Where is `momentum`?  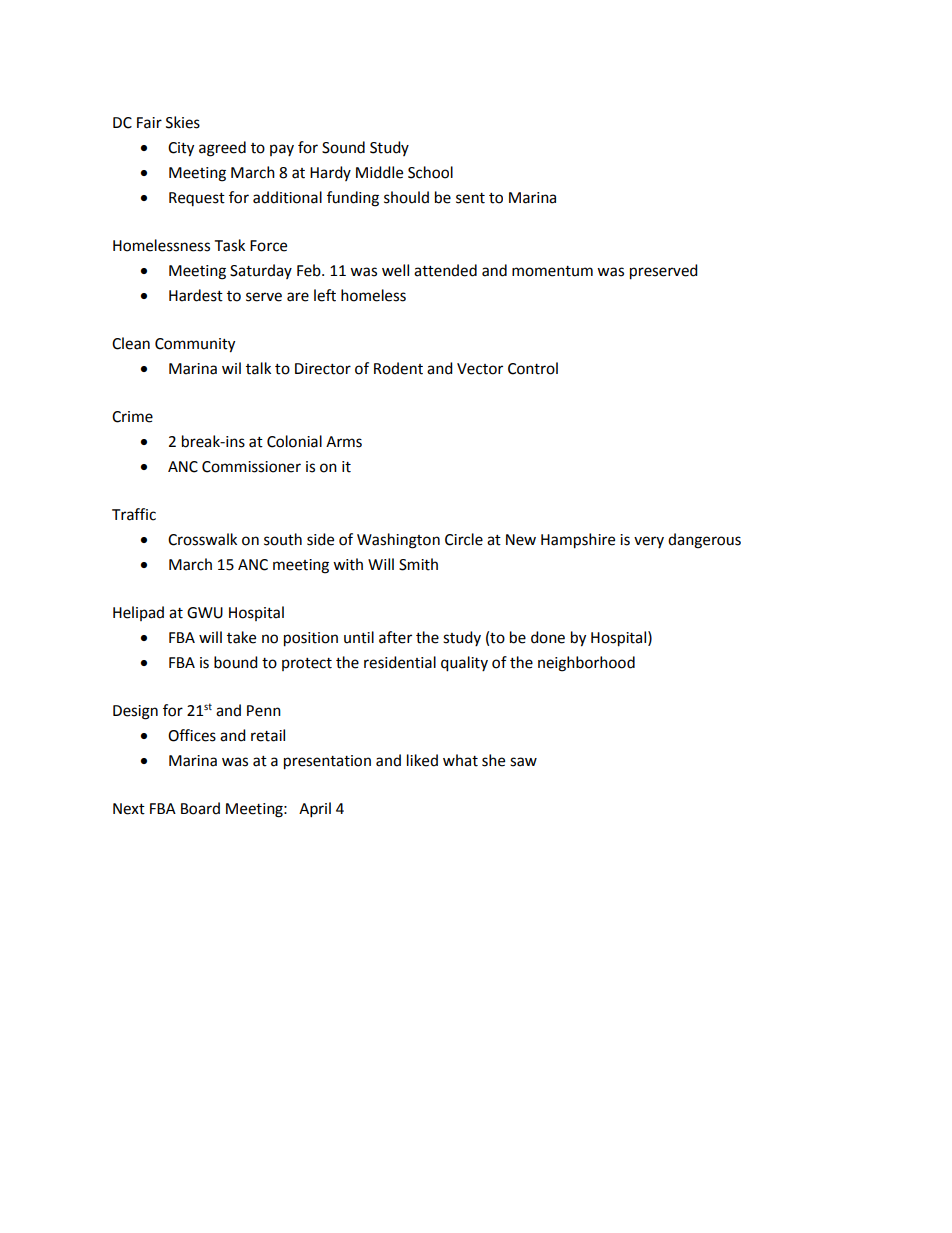
momentum is located at coordinates (552, 271).
